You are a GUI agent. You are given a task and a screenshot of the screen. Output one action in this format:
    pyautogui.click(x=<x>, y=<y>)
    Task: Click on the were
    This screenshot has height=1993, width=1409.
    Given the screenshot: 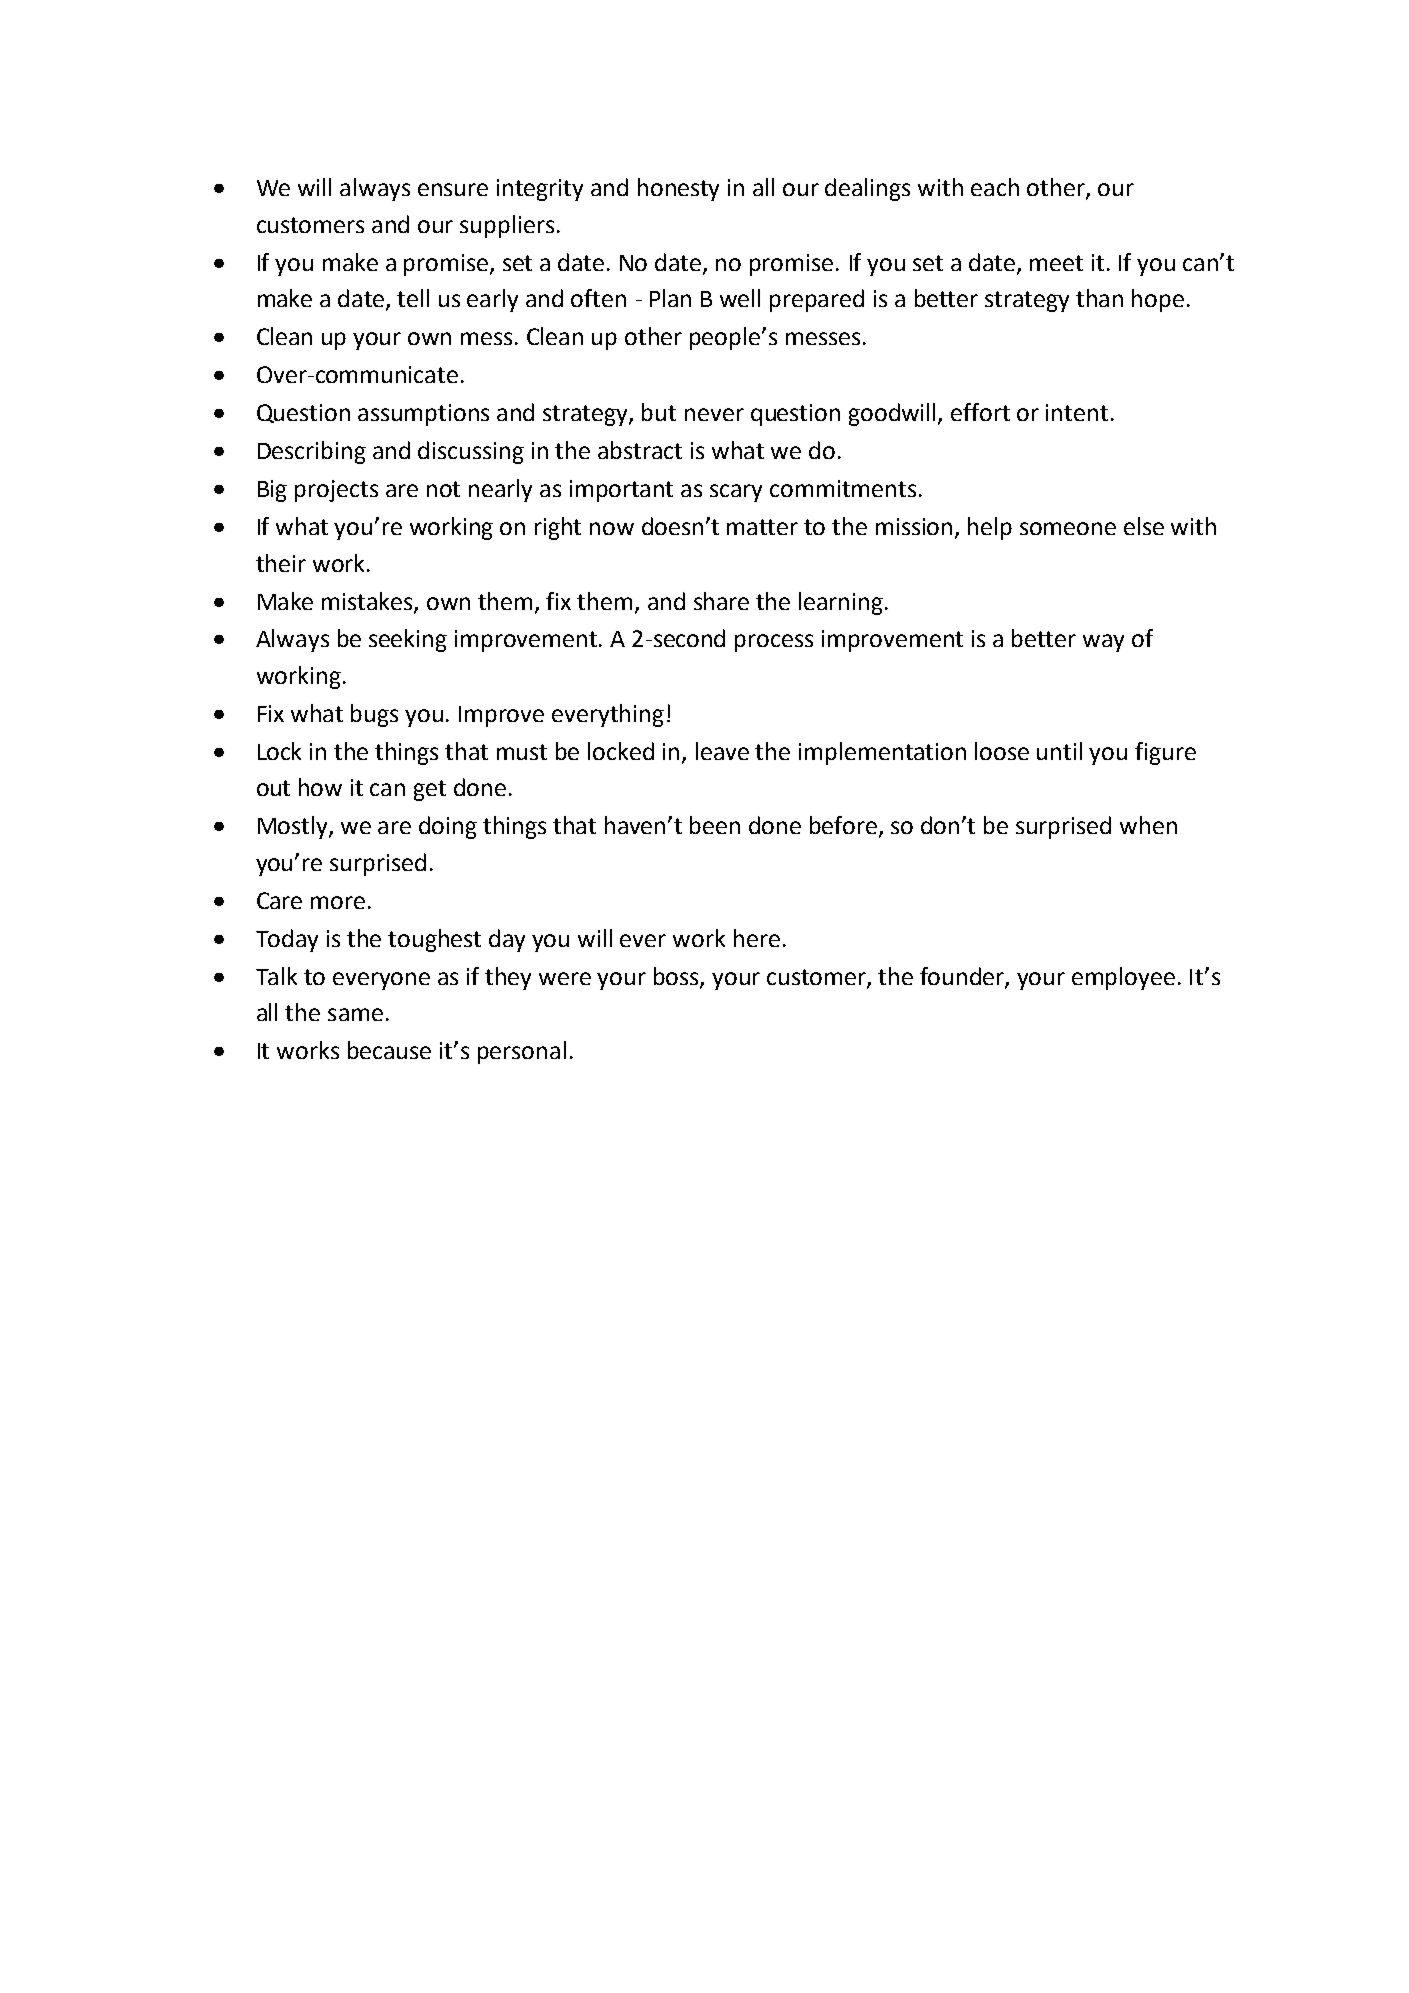 What is the action you would take?
    pyautogui.click(x=565, y=978)
